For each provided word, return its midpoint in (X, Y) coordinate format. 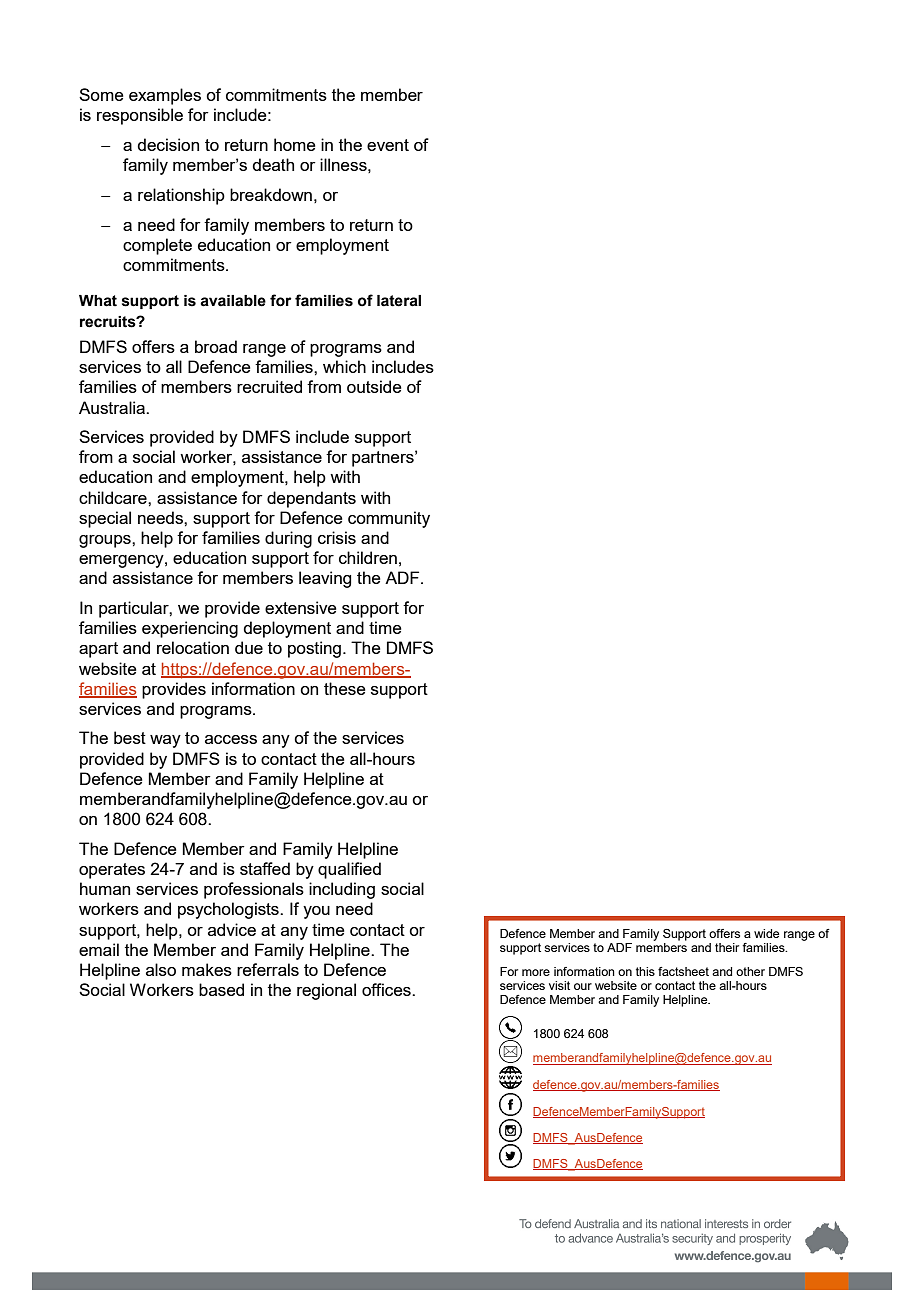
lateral (399, 301)
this (645, 971)
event (388, 145)
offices (387, 989)
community (389, 519)
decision (168, 144)
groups (106, 541)
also (161, 969)
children (368, 557)
